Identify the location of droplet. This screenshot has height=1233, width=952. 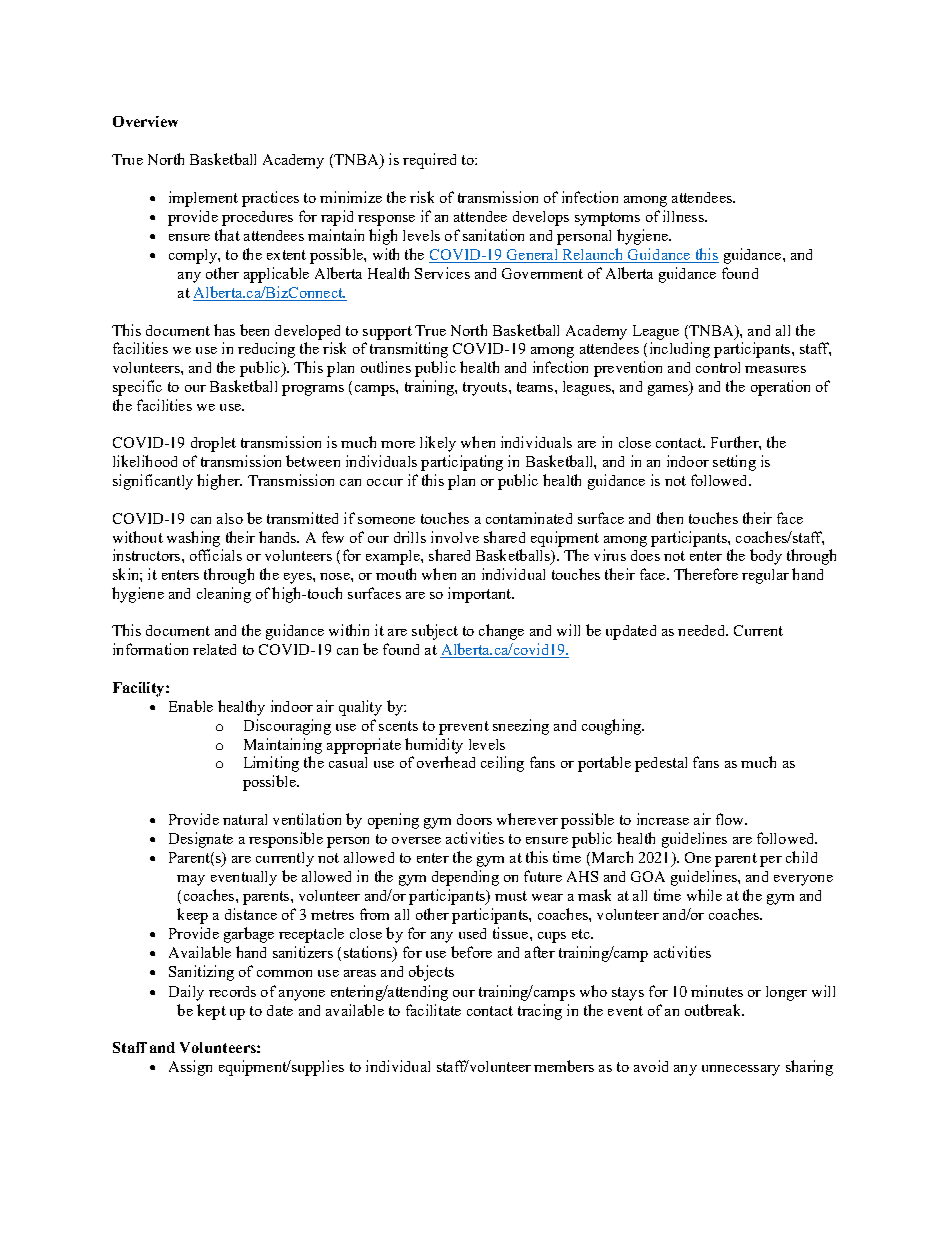
(213, 444).
